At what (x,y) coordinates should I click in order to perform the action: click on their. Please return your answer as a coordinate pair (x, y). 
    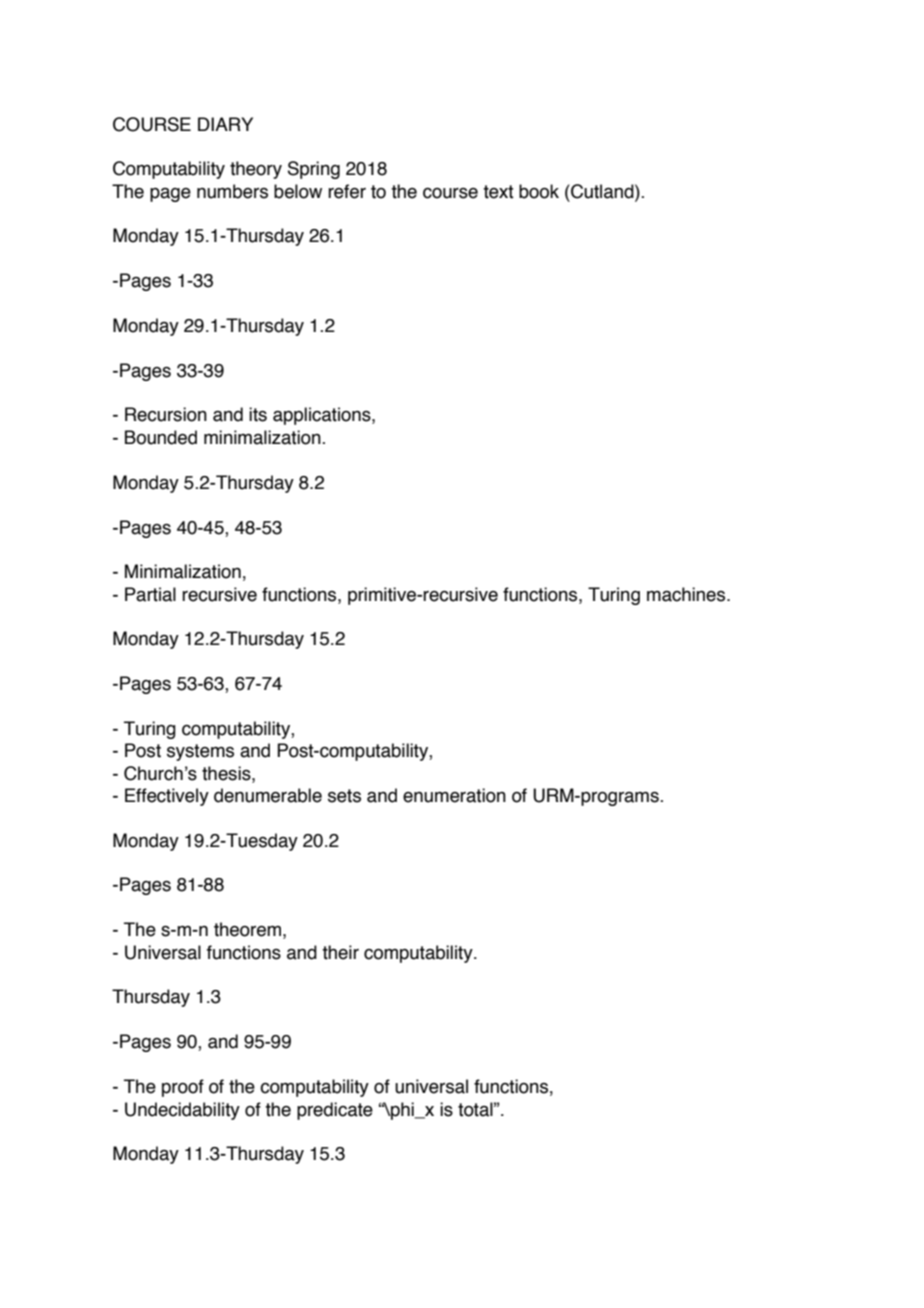
    Looking at the image, I should click on (340, 952).
